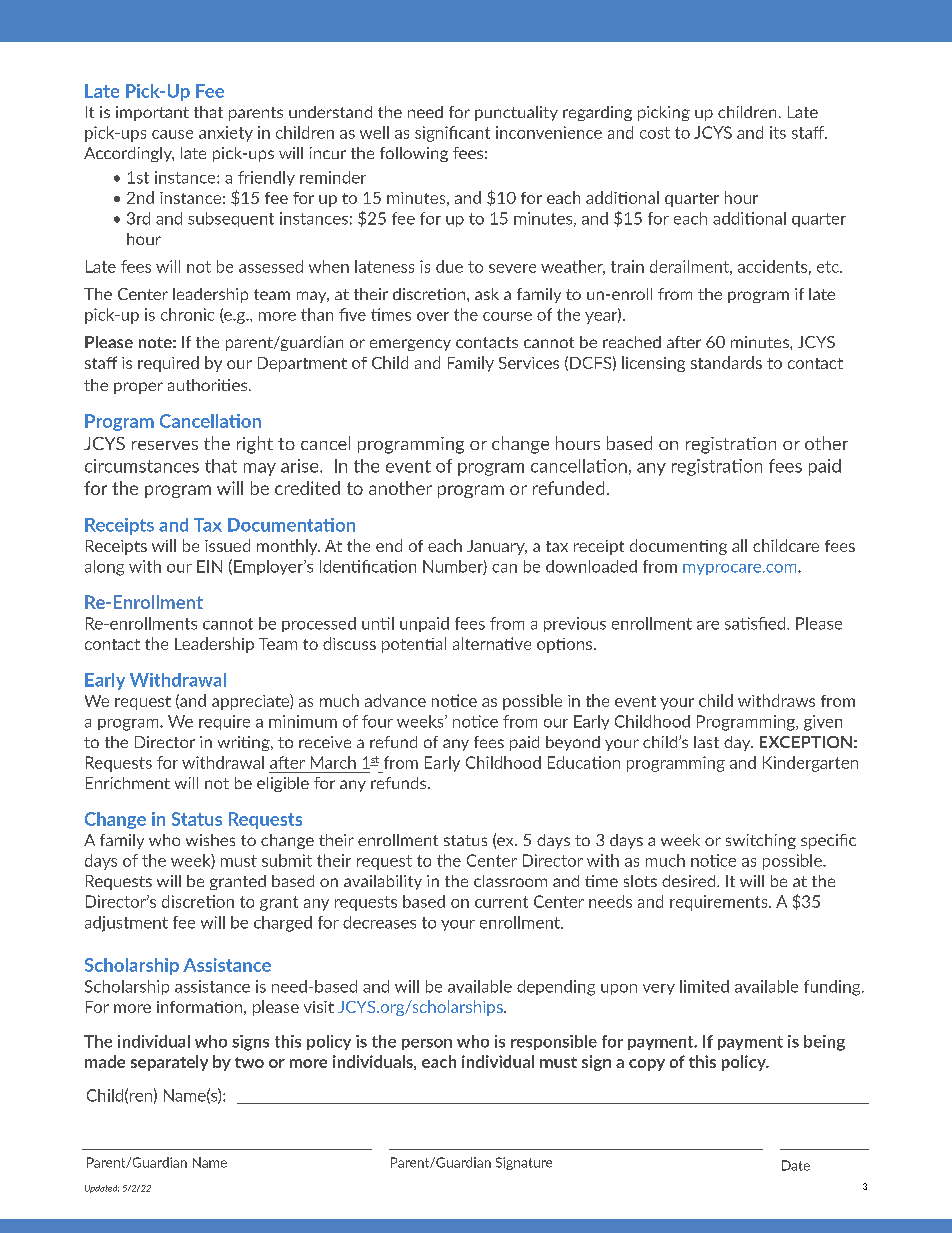 The image size is (952, 1233). Describe the element at coordinates (497, 547) in the page. I see `January` at that location.
